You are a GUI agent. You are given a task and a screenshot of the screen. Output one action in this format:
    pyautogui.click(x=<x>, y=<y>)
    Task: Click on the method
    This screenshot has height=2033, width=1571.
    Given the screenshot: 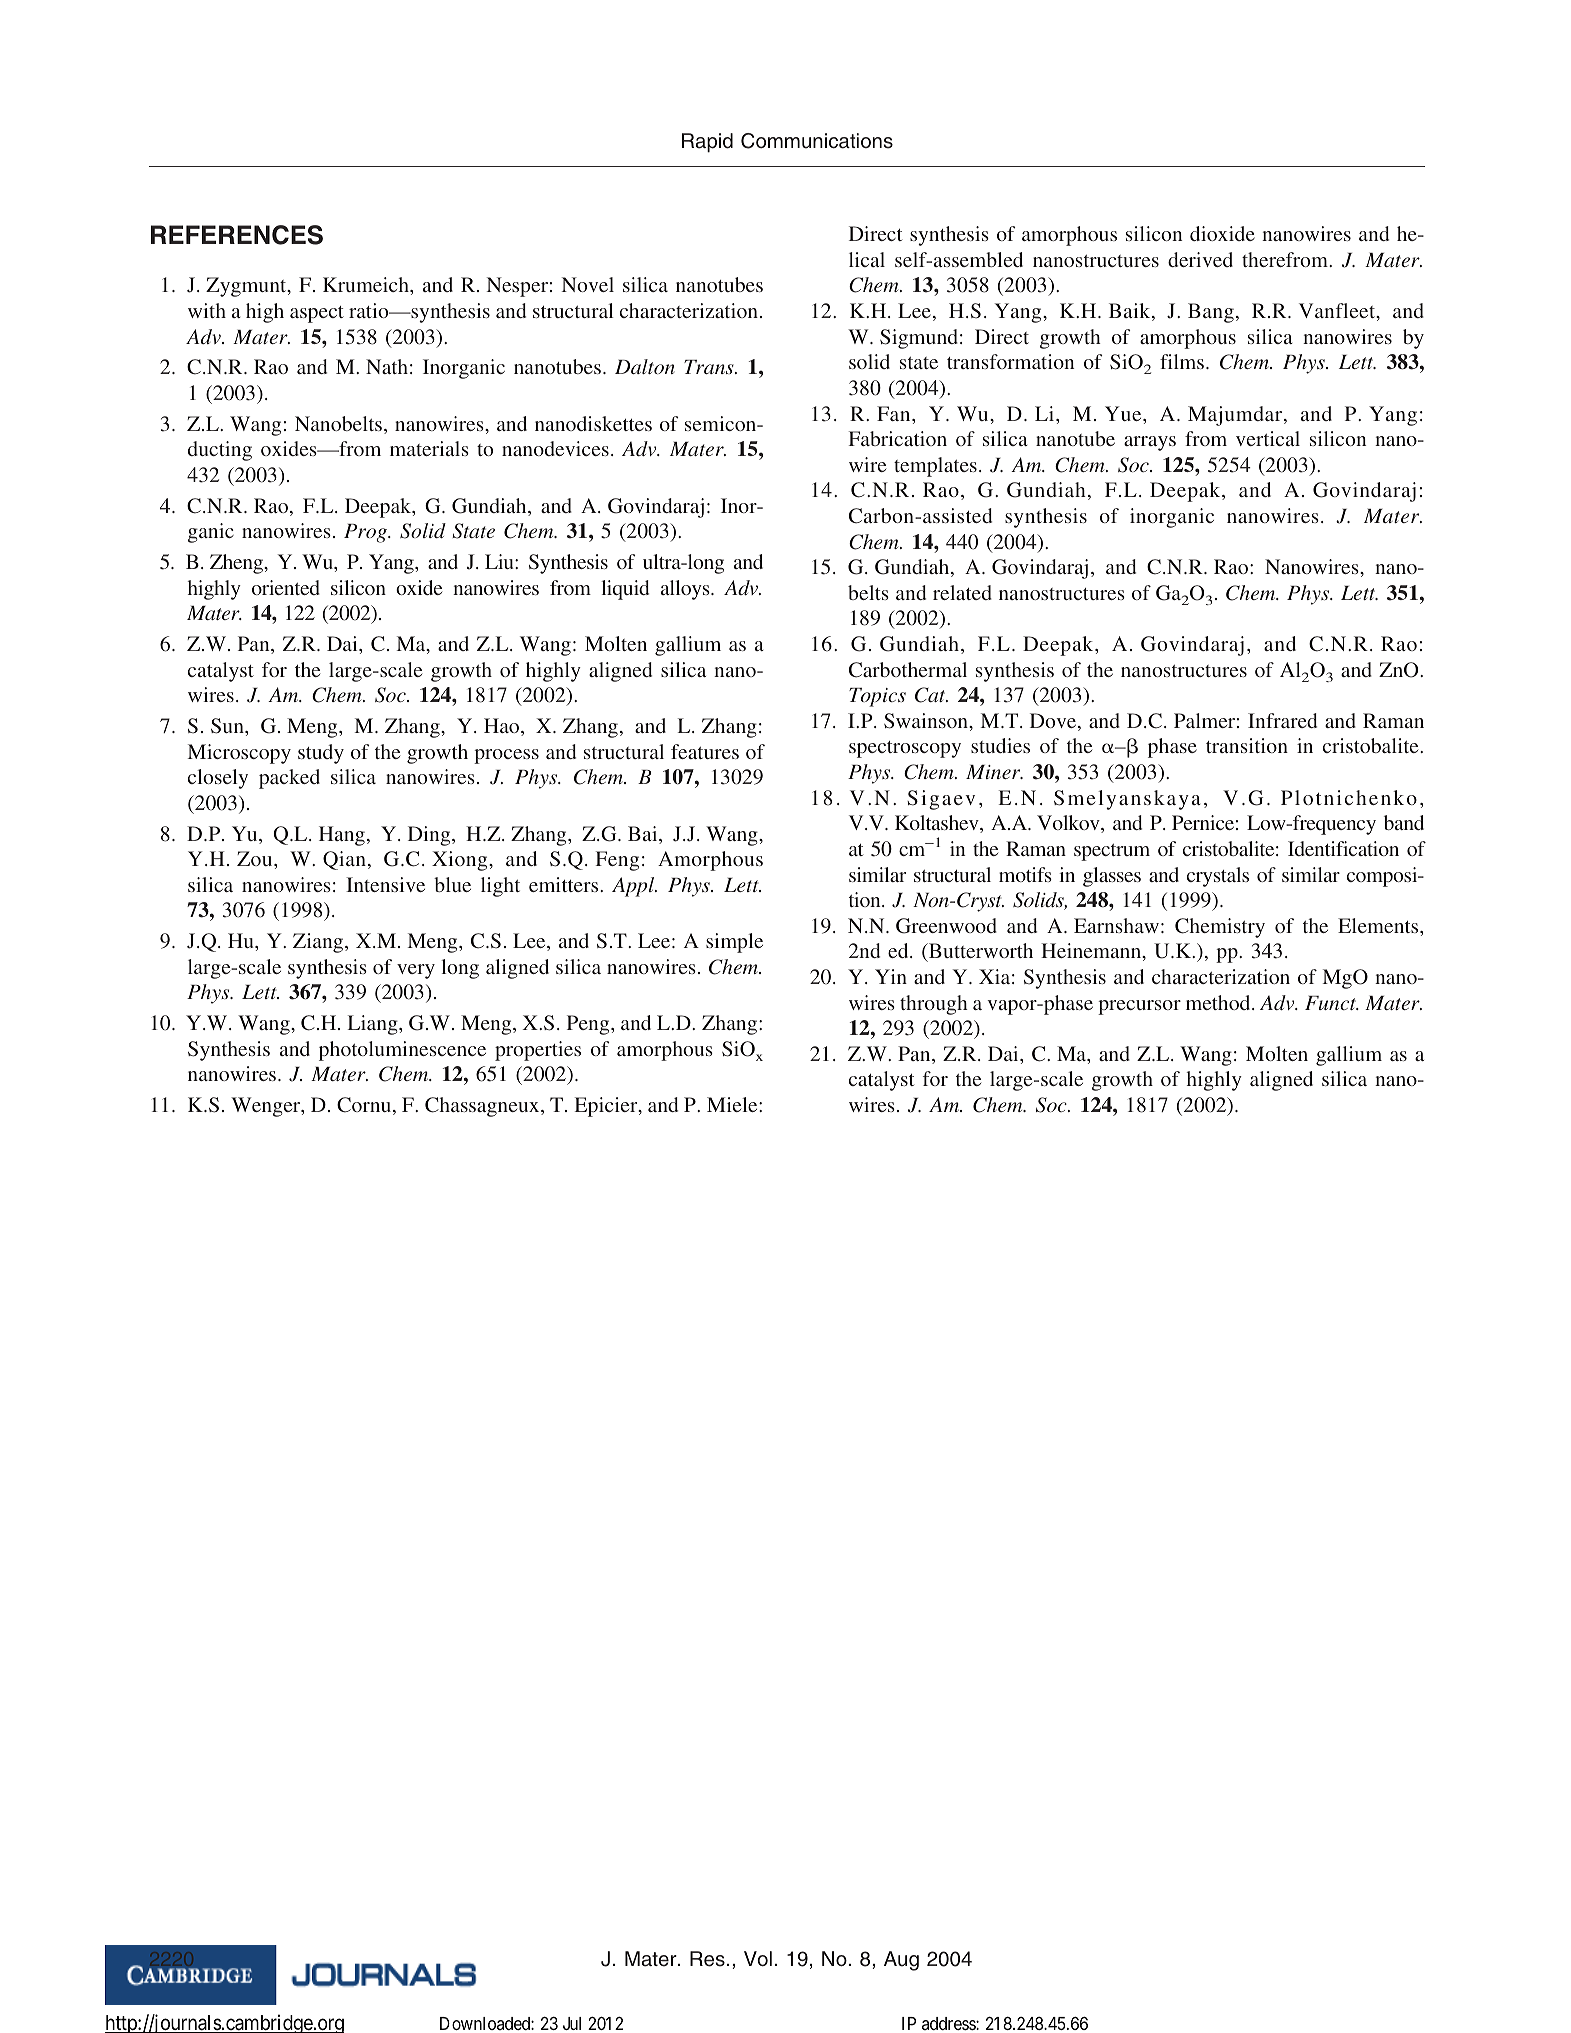 What is the action you would take?
    pyautogui.click(x=1219, y=1002)
